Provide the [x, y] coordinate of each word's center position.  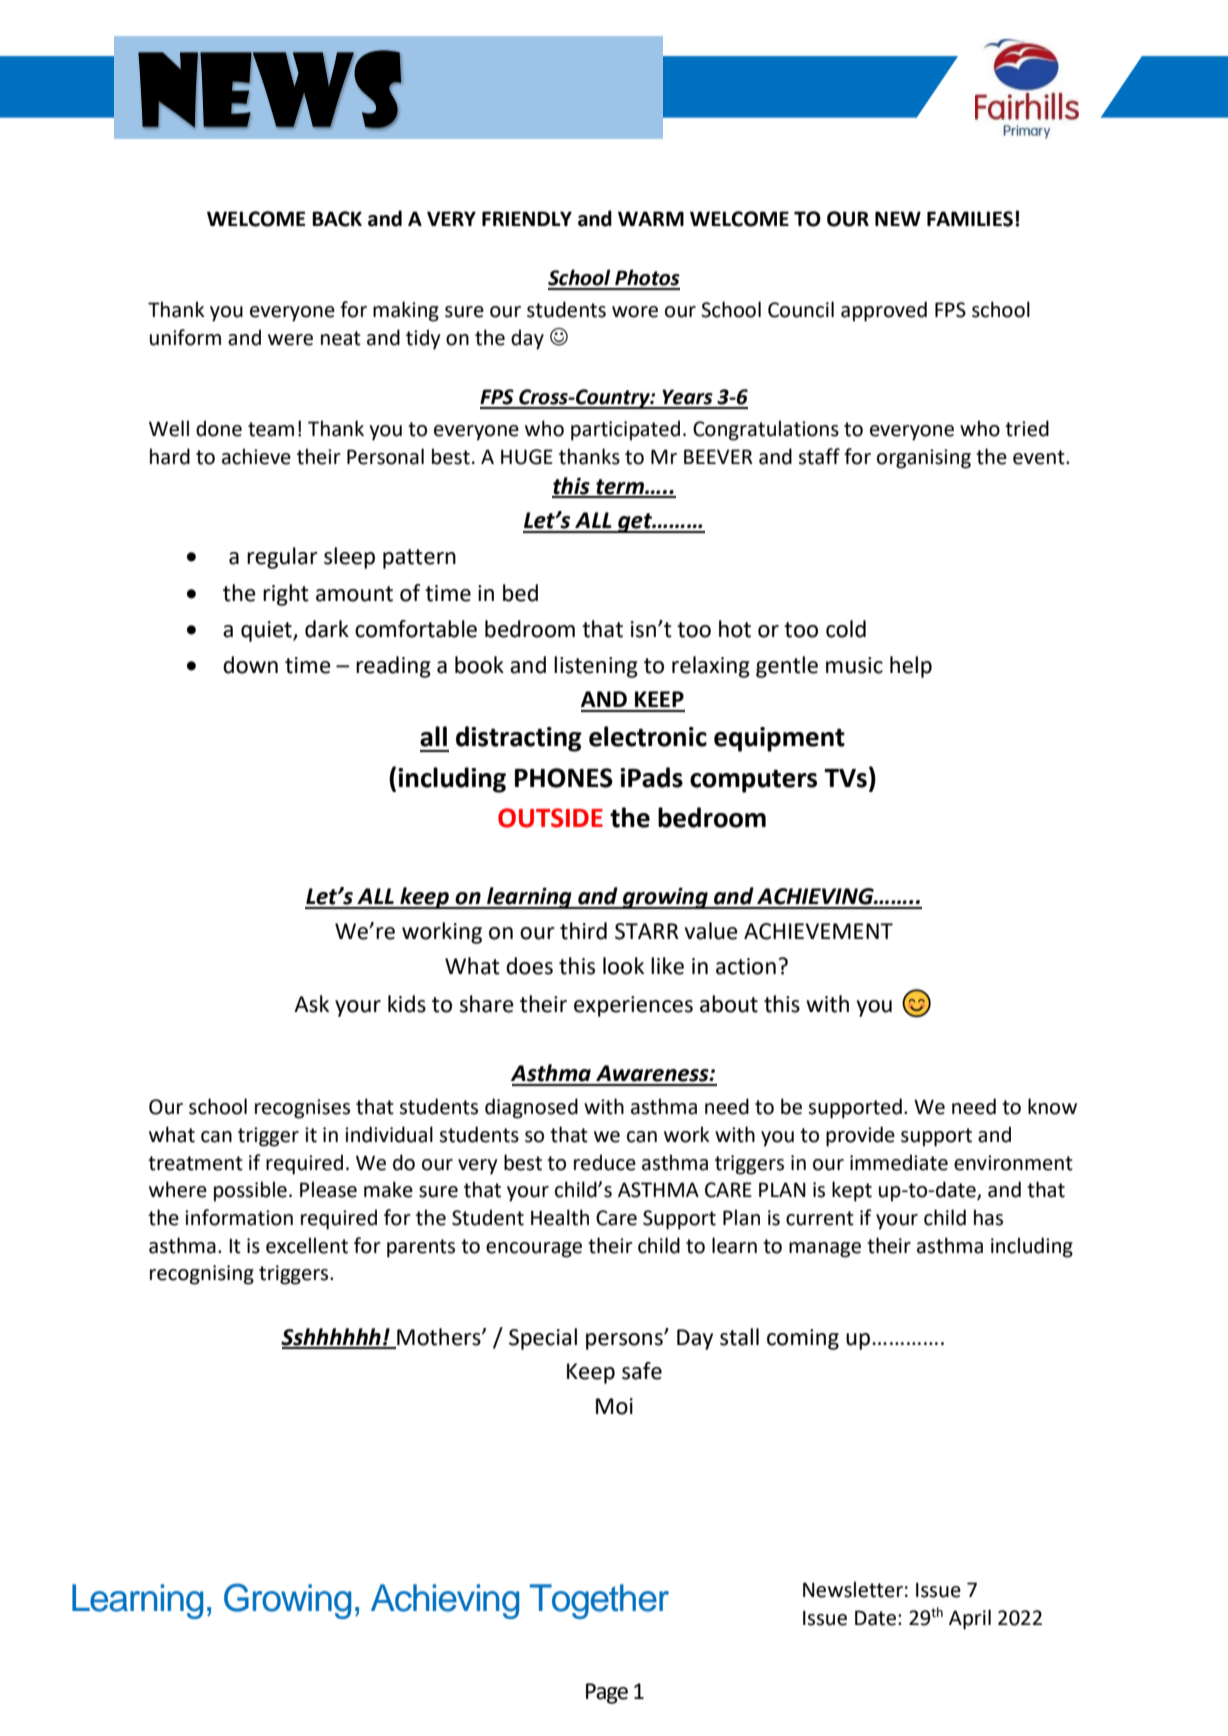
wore [635, 312]
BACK [337, 219]
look [623, 966]
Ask [311, 1004]
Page [607, 1693]
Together [599, 1601]
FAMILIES [970, 219]
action [746, 966]
